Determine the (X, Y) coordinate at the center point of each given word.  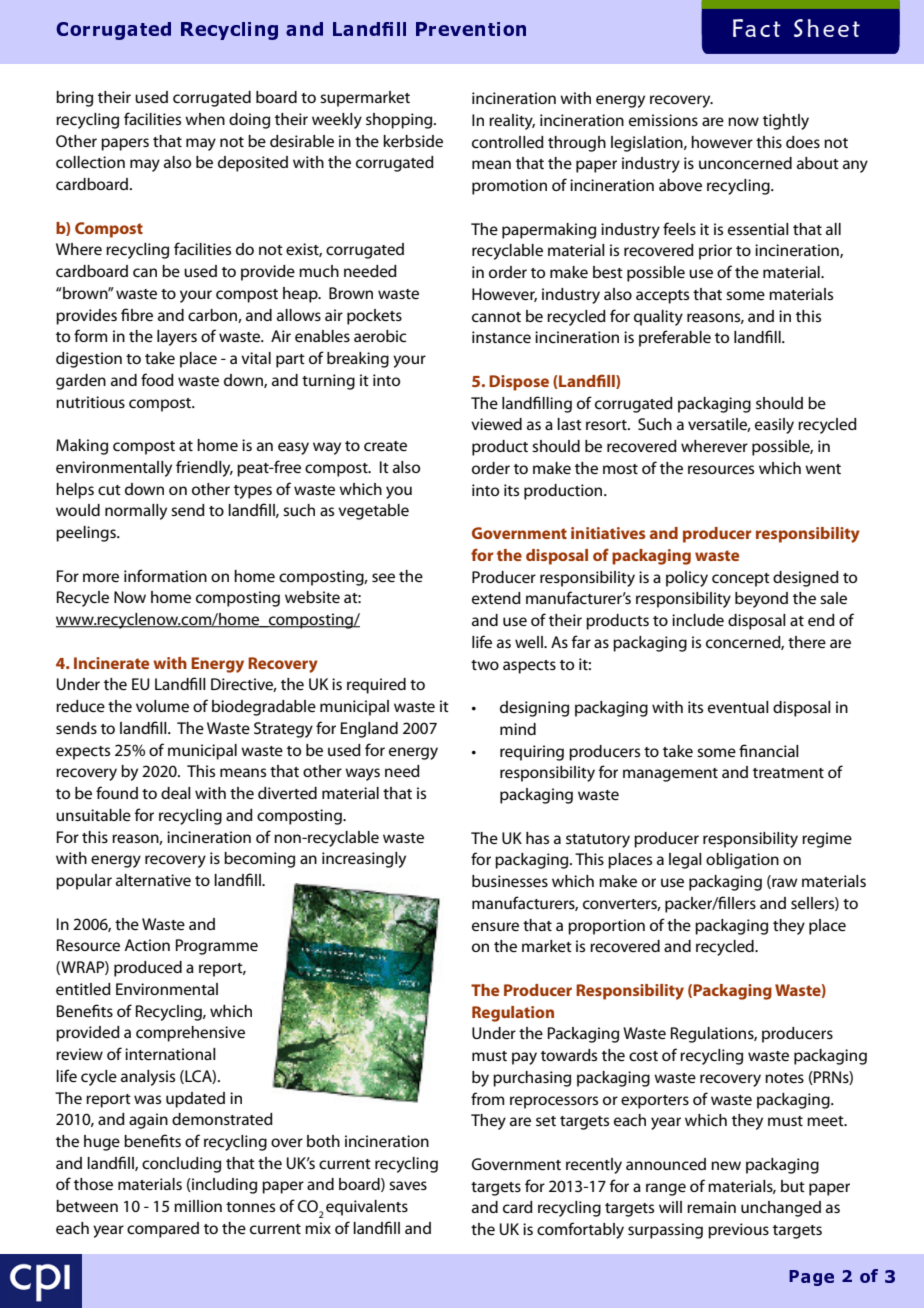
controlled (508, 142)
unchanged (781, 1209)
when (205, 119)
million (198, 1206)
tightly (786, 122)
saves (408, 1185)
